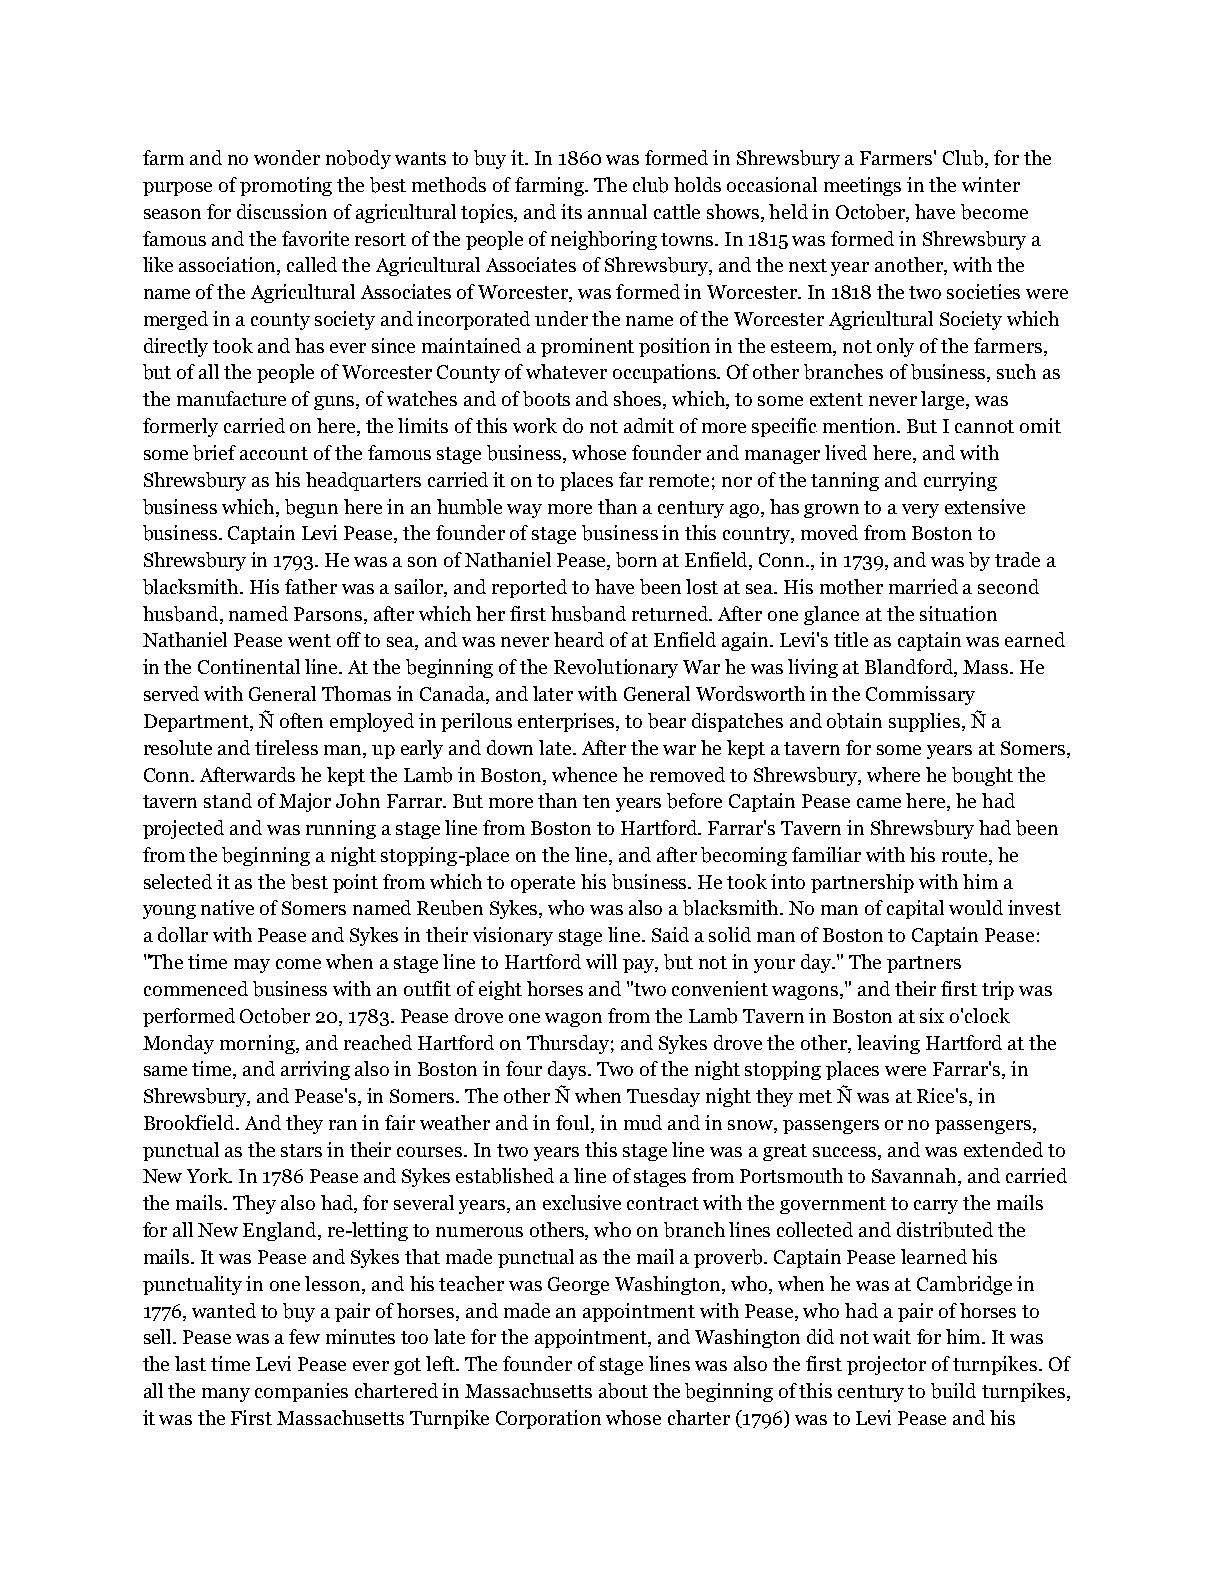 The width and height of the image is (1215, 1572). Describe the element at coordinates (286, 186) in the image. I see `promoting` at that location.
